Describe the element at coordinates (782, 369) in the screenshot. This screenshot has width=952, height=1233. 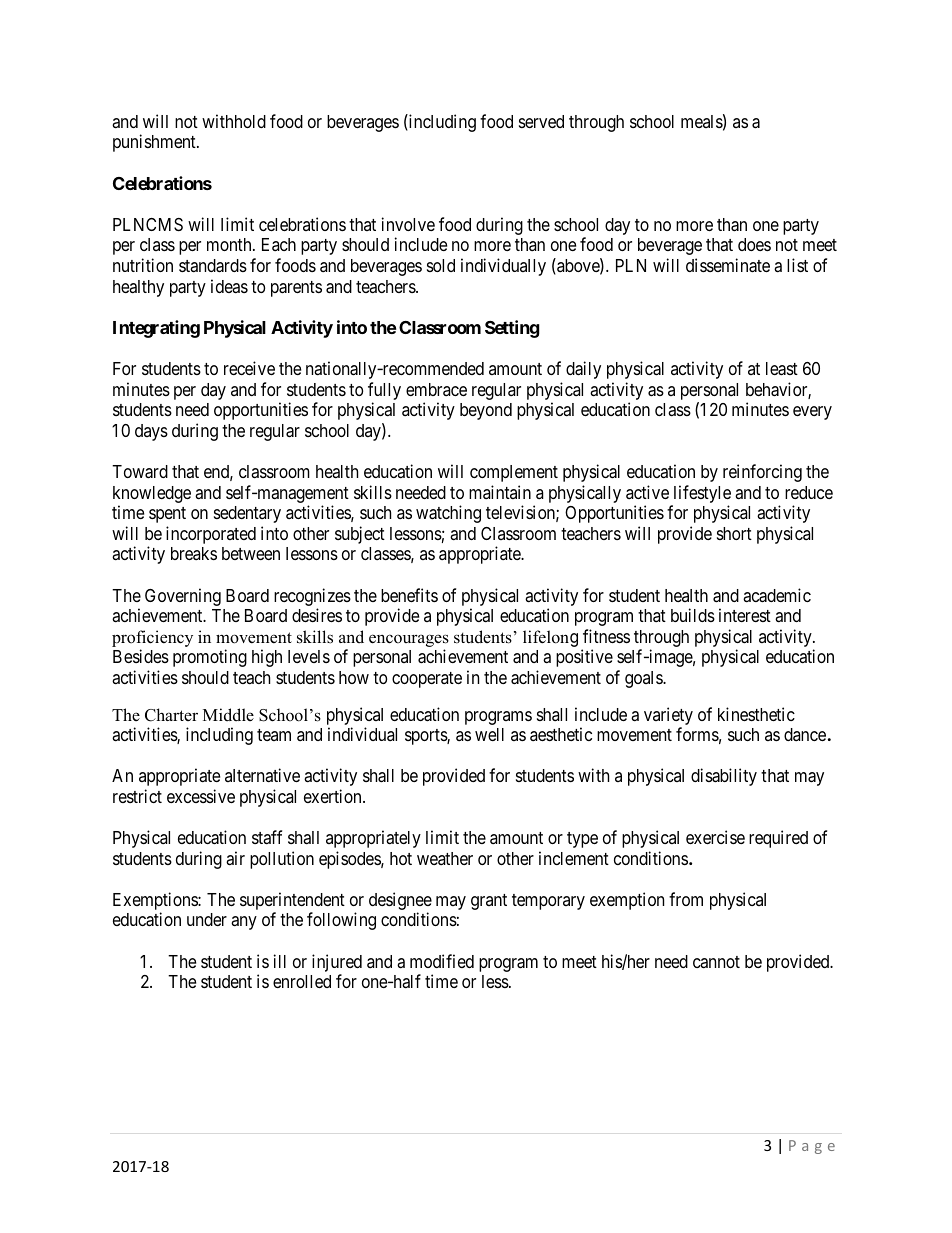
I see `least` at that location.
